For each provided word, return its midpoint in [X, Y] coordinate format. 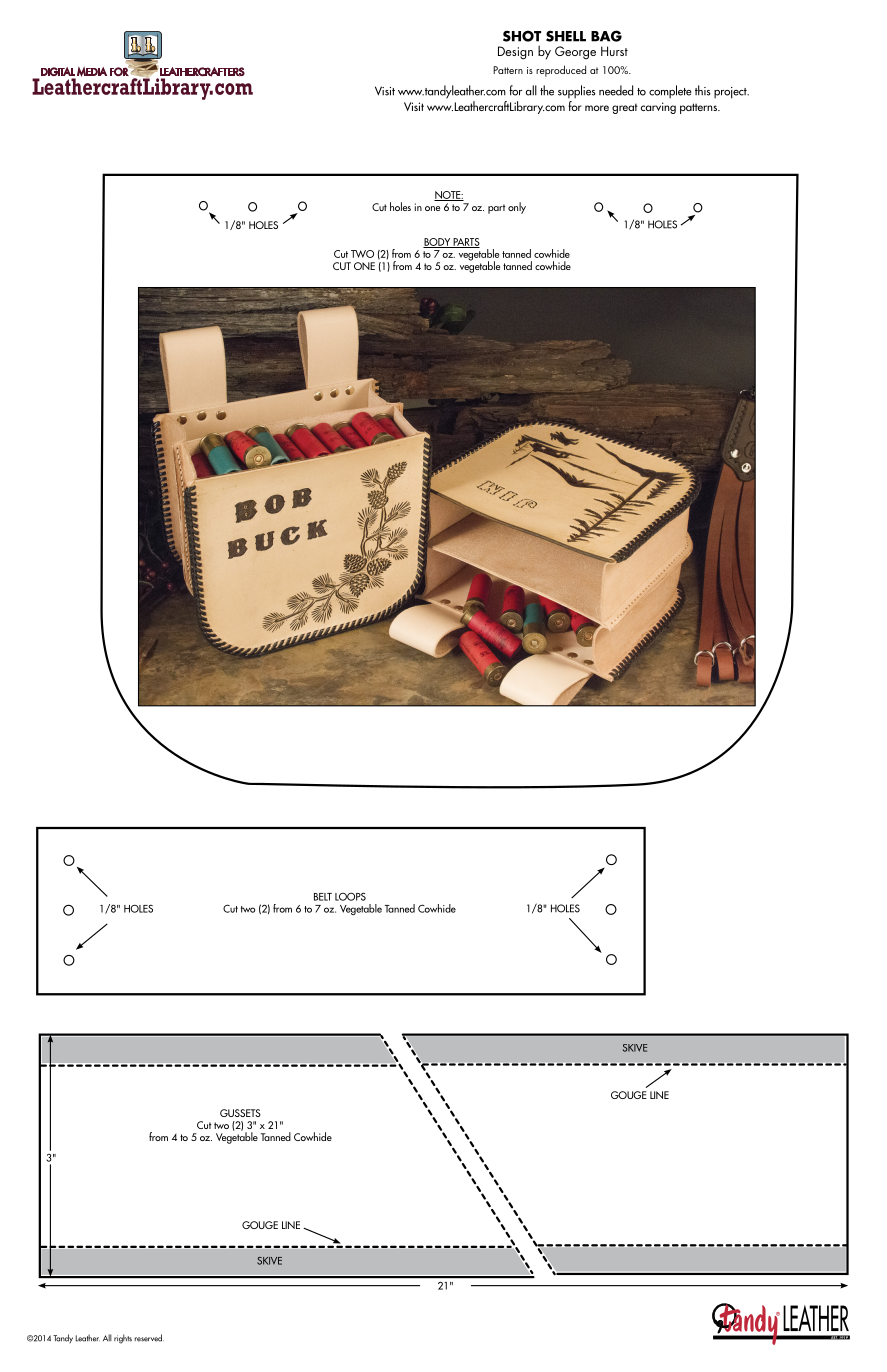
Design [515, 53]
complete [670, 91]
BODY [438, 243]
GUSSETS [240, 1113]
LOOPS [350, 896]
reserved [149, 1338]
